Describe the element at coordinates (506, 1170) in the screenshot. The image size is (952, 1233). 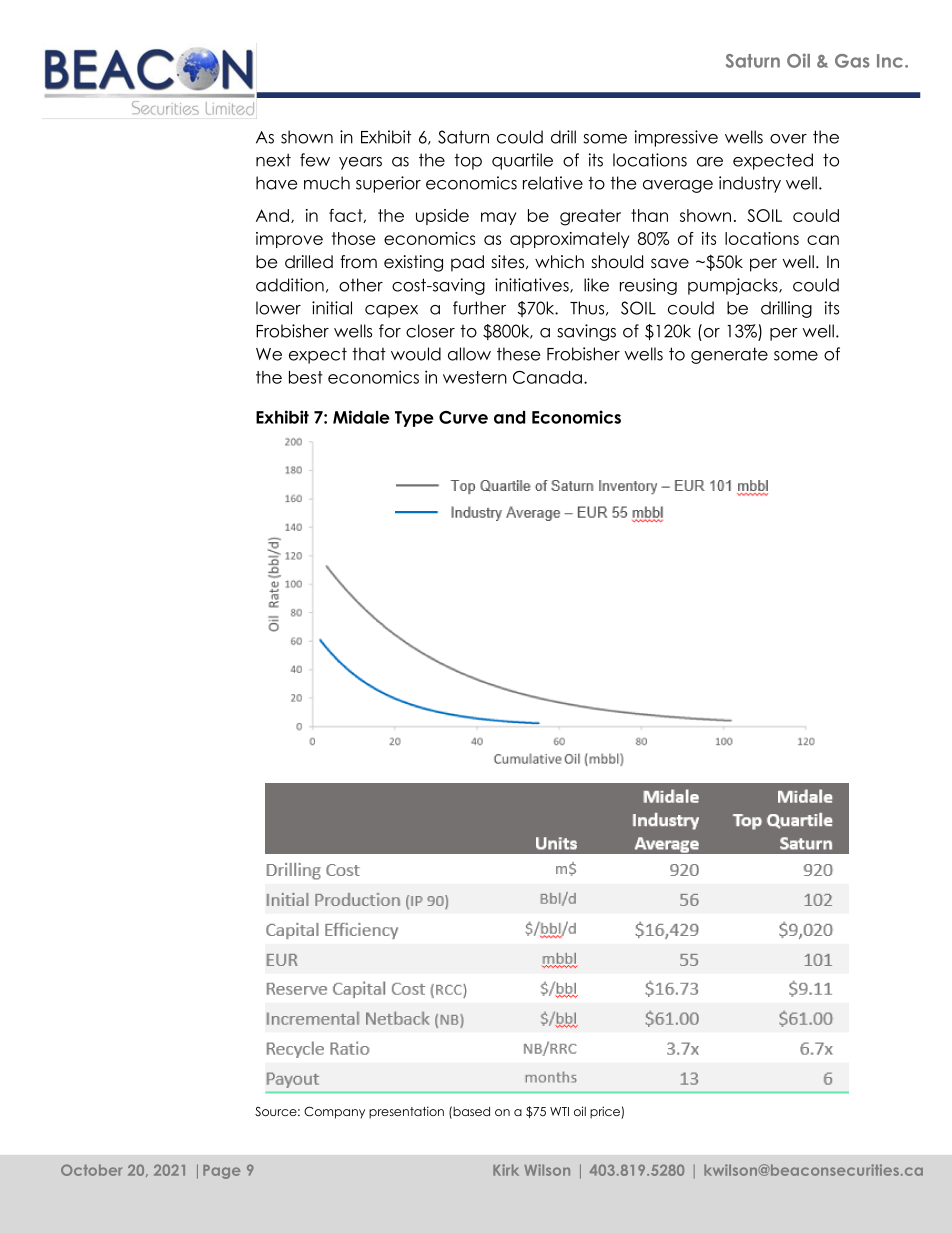
I see `Kirk` at that location.
